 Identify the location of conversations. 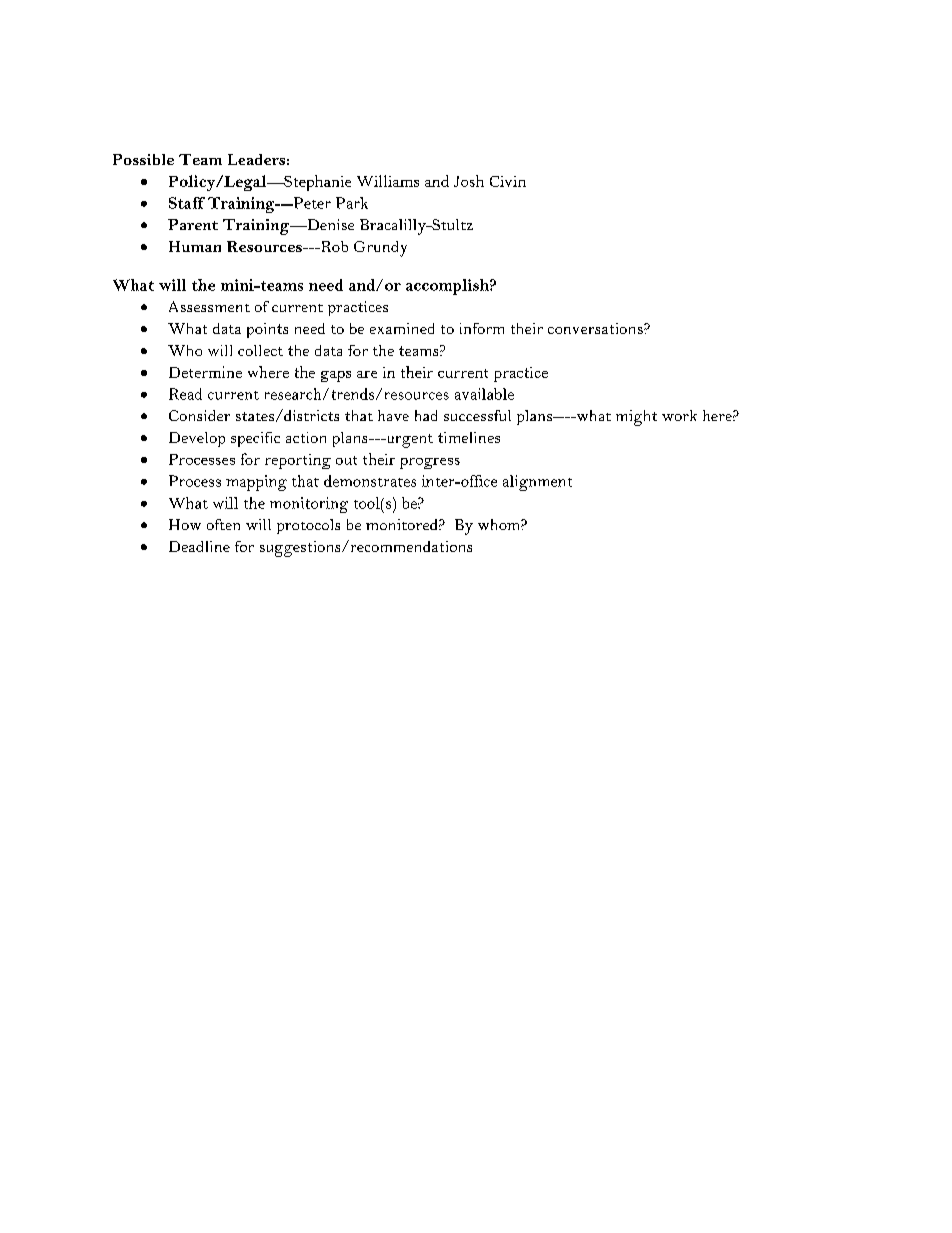
(596, 328).
